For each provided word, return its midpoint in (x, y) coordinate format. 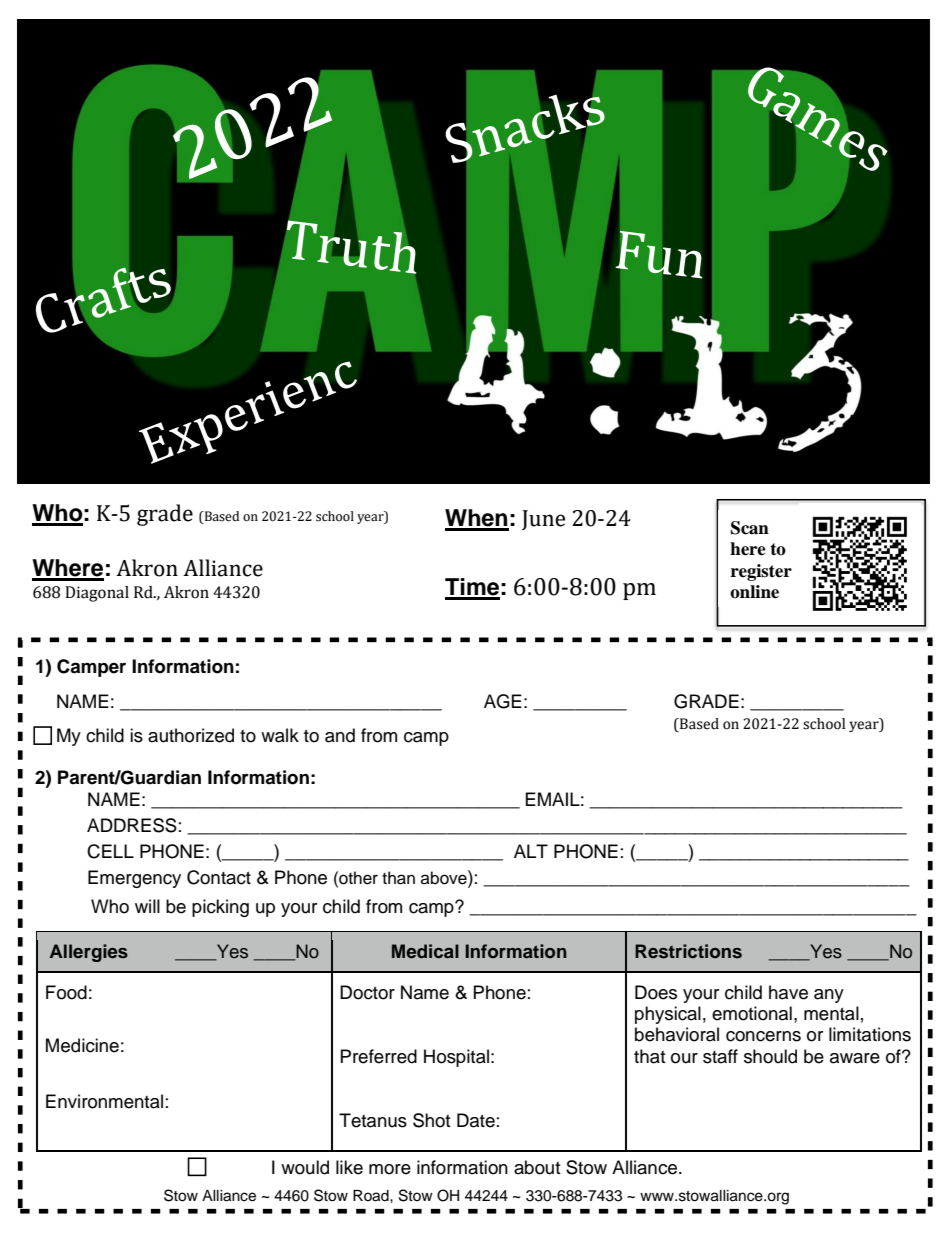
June (543, 520)
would (305, 1167)
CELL (110, 851)
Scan (750, 528)
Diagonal (97, 594)
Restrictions (688, 951)
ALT (531, 851)
